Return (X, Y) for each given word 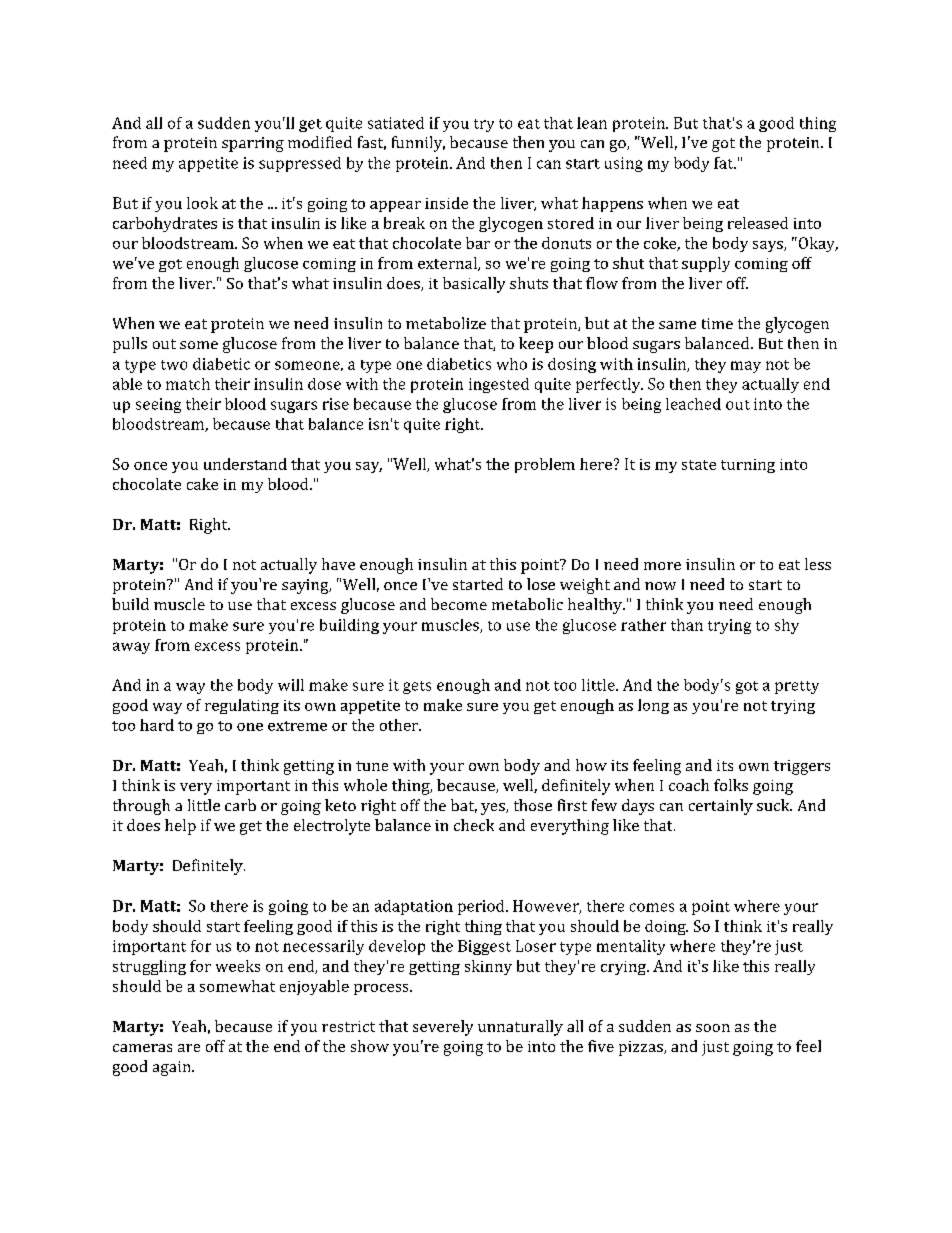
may (746, 367)
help (180, 827)
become (459, 604)
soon (713, 1028)
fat (724, 163)
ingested (499, 385)
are (189, 1048)
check (474, 825)
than (687, 625)
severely (443, 1028)
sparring (253, 144)
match (188, 384)
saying (306, 586)
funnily (418, 144)
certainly (721, 807)
